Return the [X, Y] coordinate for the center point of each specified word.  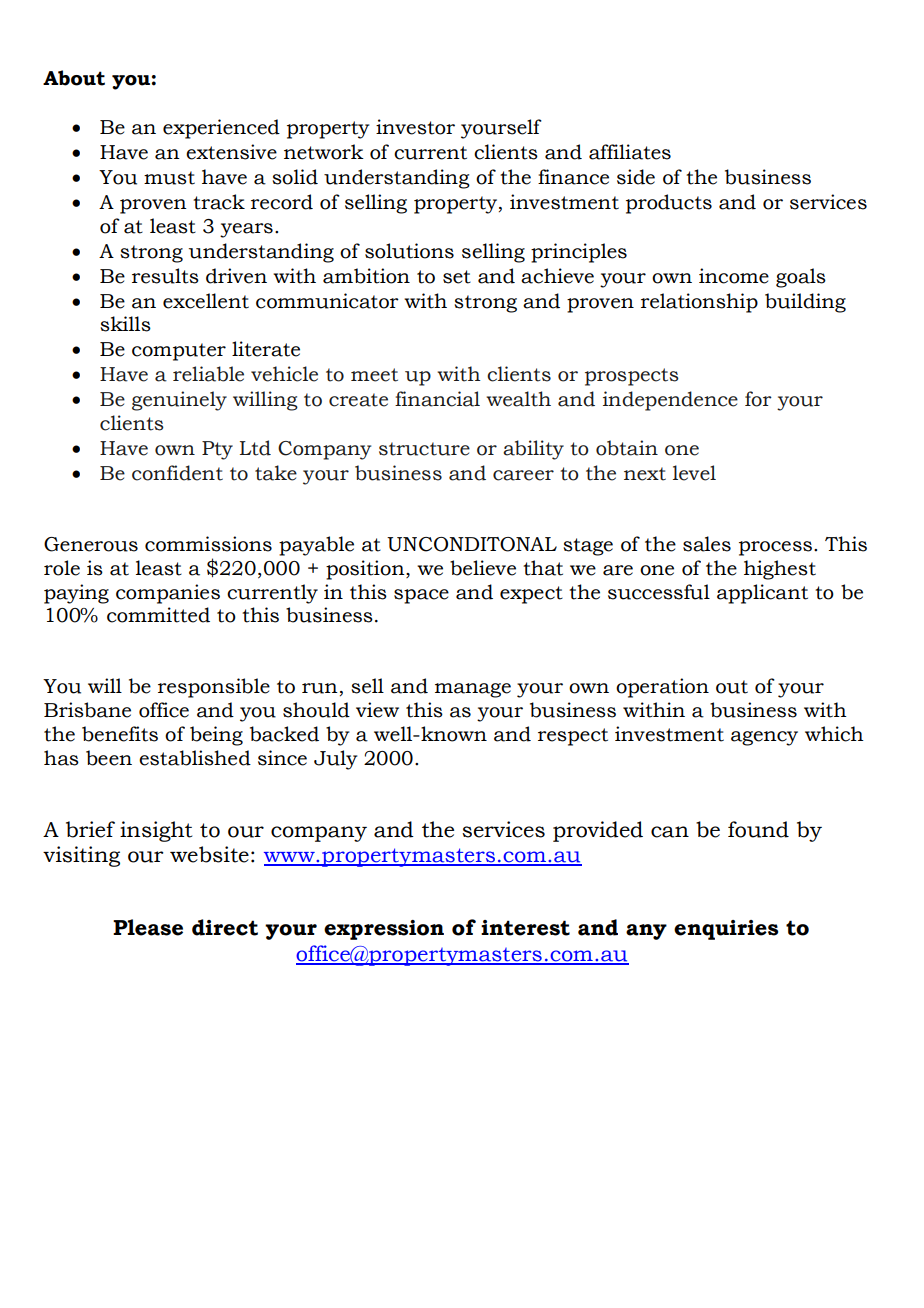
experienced [221, 129]
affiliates [630, 152]
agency [764, 738]
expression [384, 930]
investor [415, 127]
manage [473, 690]
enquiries [726, 930]
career [523, 475]
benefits [120, 734]
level [694, 473]
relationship [699, 303]
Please [148, 927]
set [457, 277]
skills [125, 324]
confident [177, 473]
